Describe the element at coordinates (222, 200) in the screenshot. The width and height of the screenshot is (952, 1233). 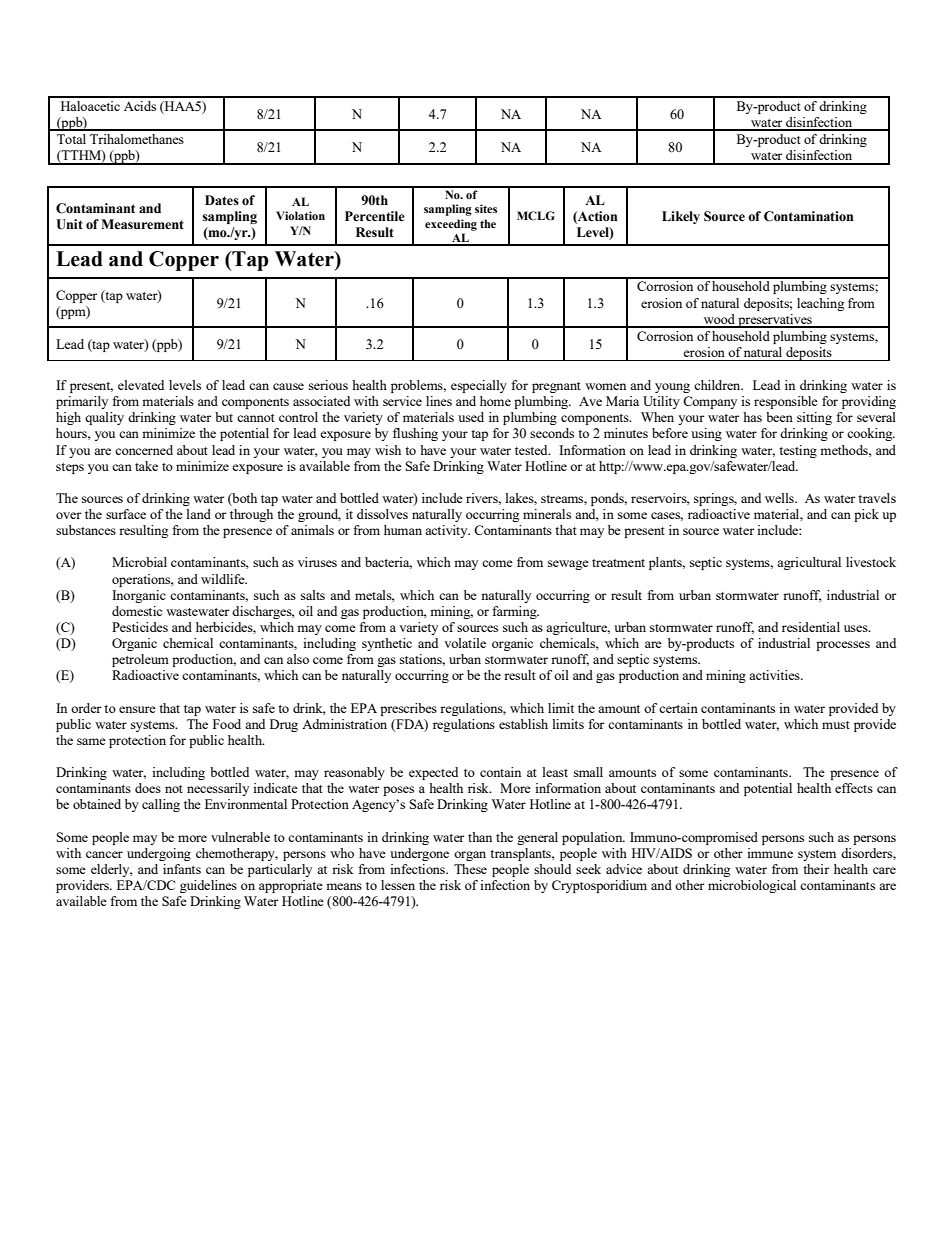
I see `Dates` at that location.
